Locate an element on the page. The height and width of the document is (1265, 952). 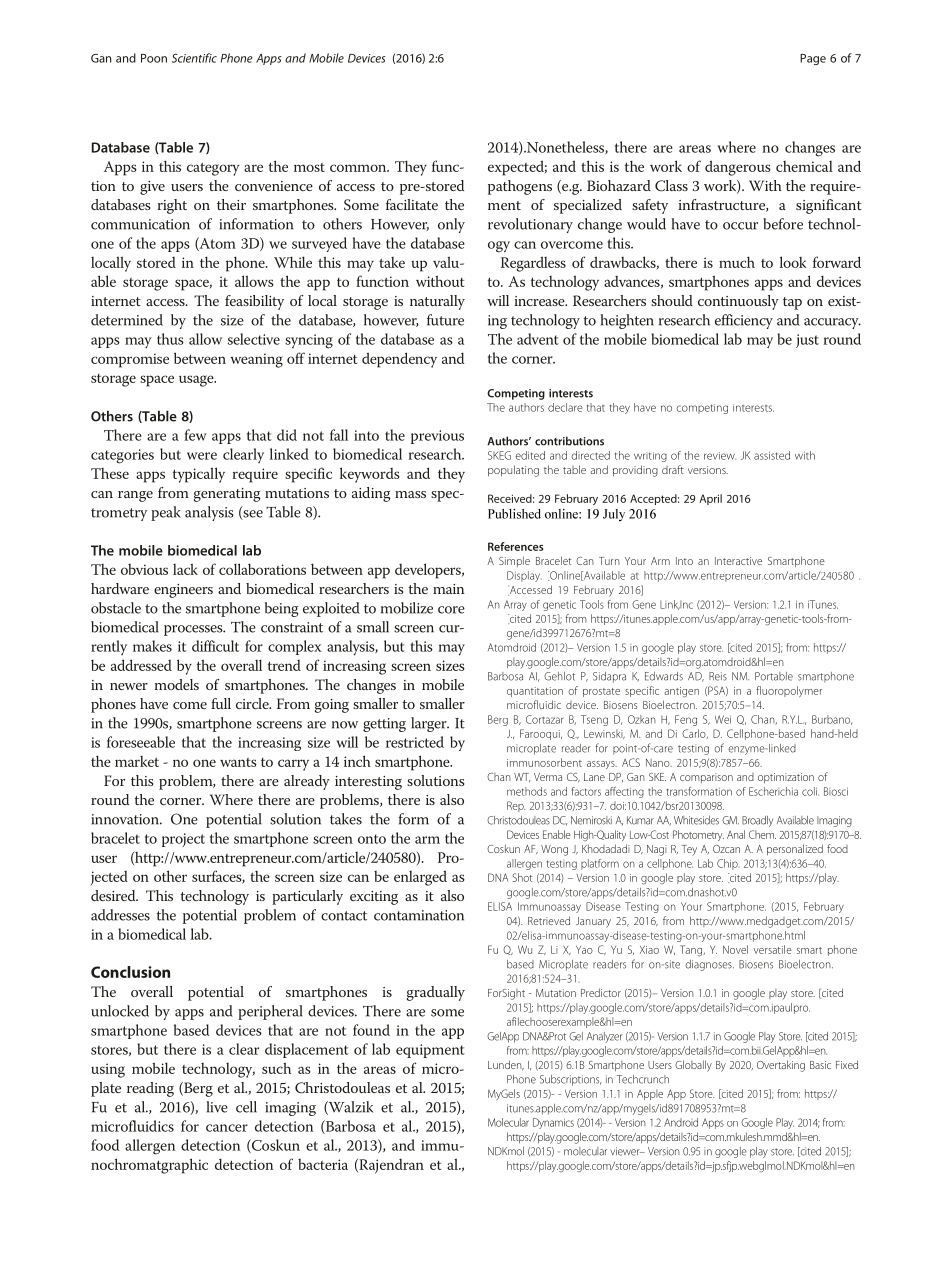
Dynamics is located at coordinates (553, 1123).
